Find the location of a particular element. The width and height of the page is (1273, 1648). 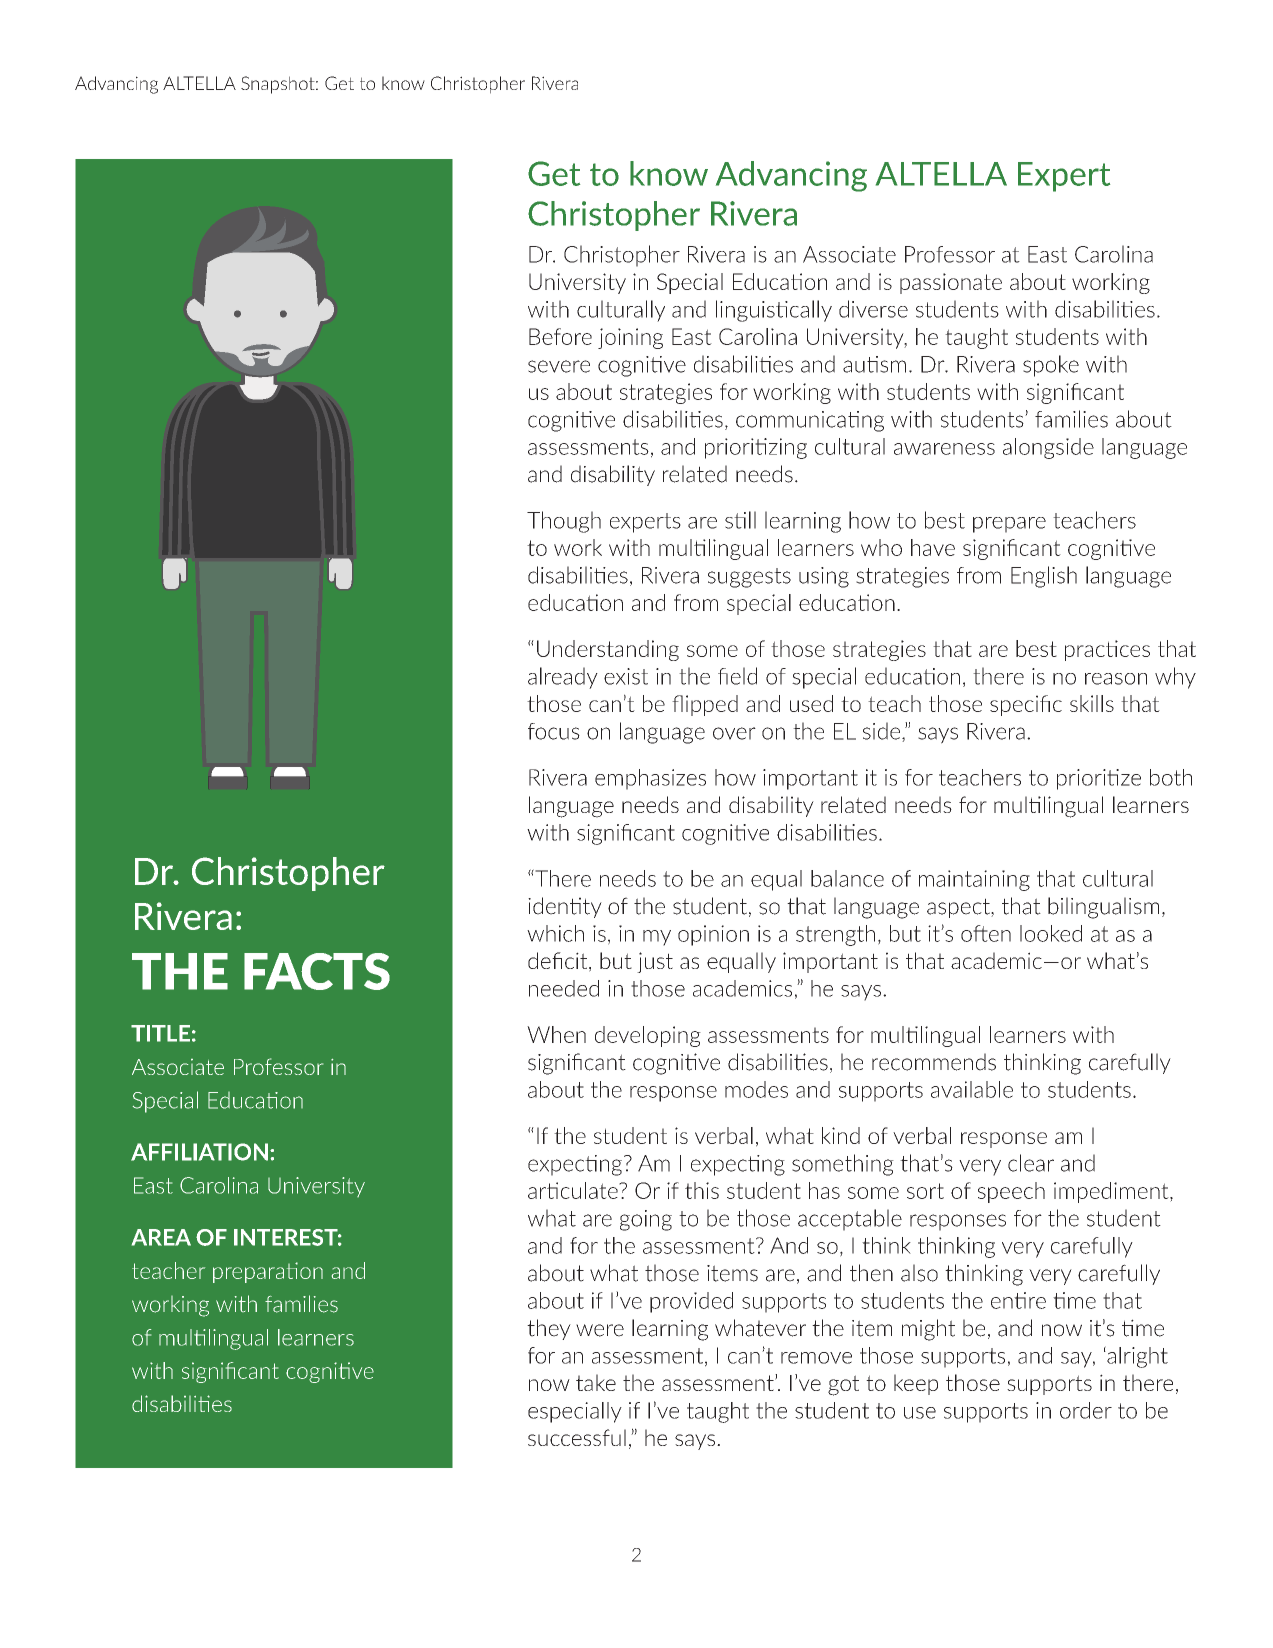

joining is located at coordinates (630, 338).
